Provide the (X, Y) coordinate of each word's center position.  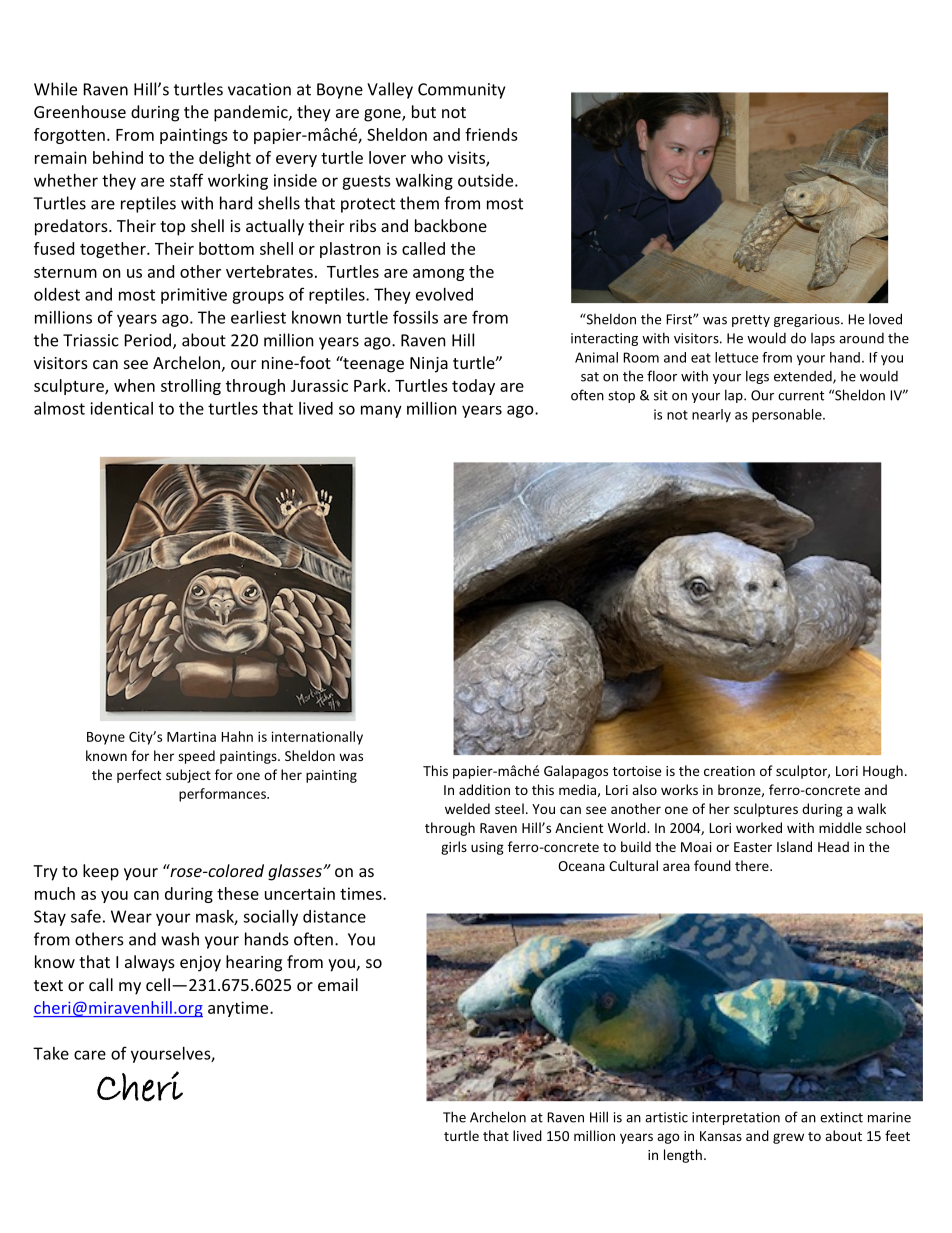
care (90, 1055)
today (473, 387)
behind (118, 157)
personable (788, 416)
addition (484, 789)
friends (491, 134)
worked (759, 827)
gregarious (808, 320)
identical (121, 408)
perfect (139, 776)
